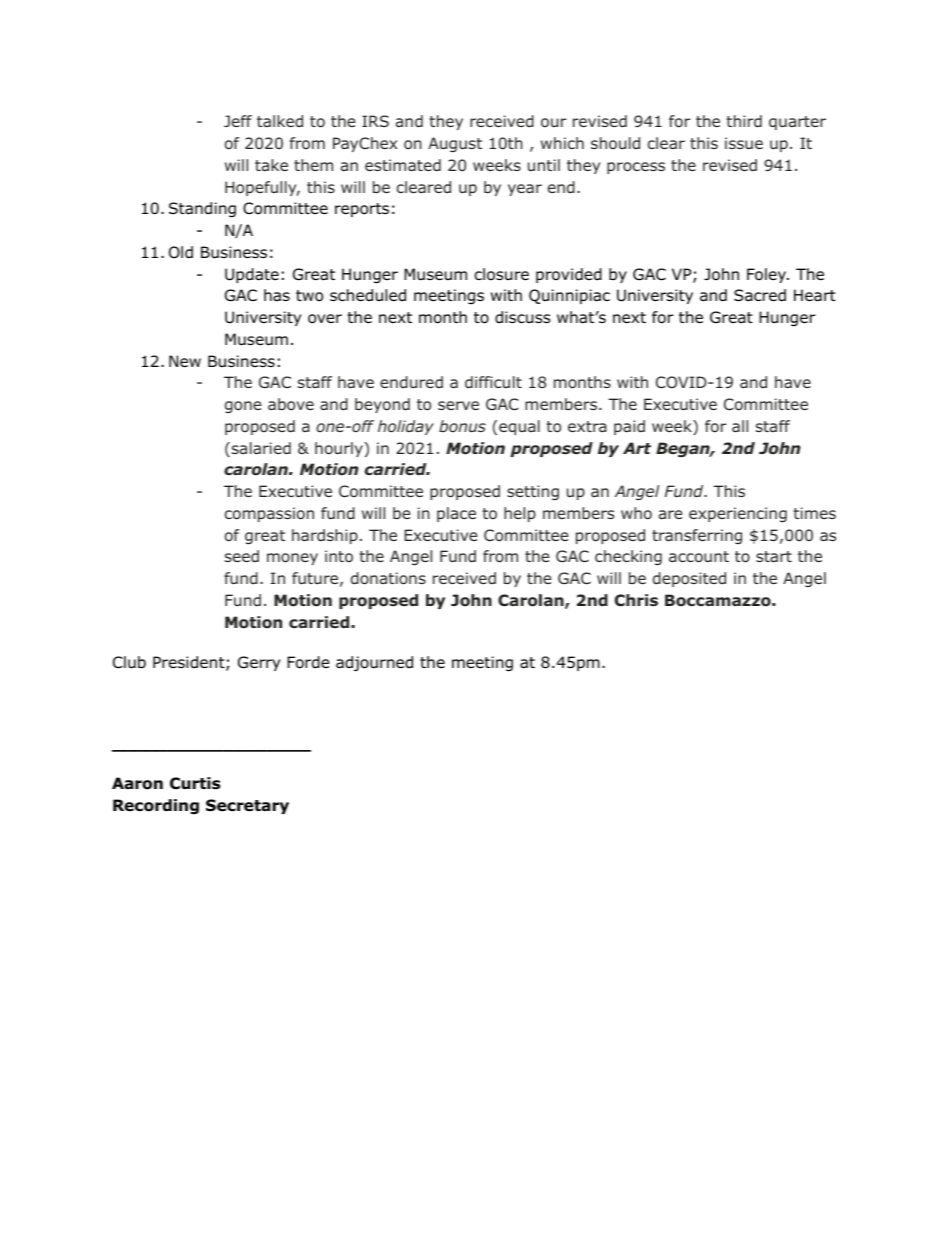 Image resolution: width=952 pixels, height=1233 pixels. I want to click on all, so click(740, 426).
